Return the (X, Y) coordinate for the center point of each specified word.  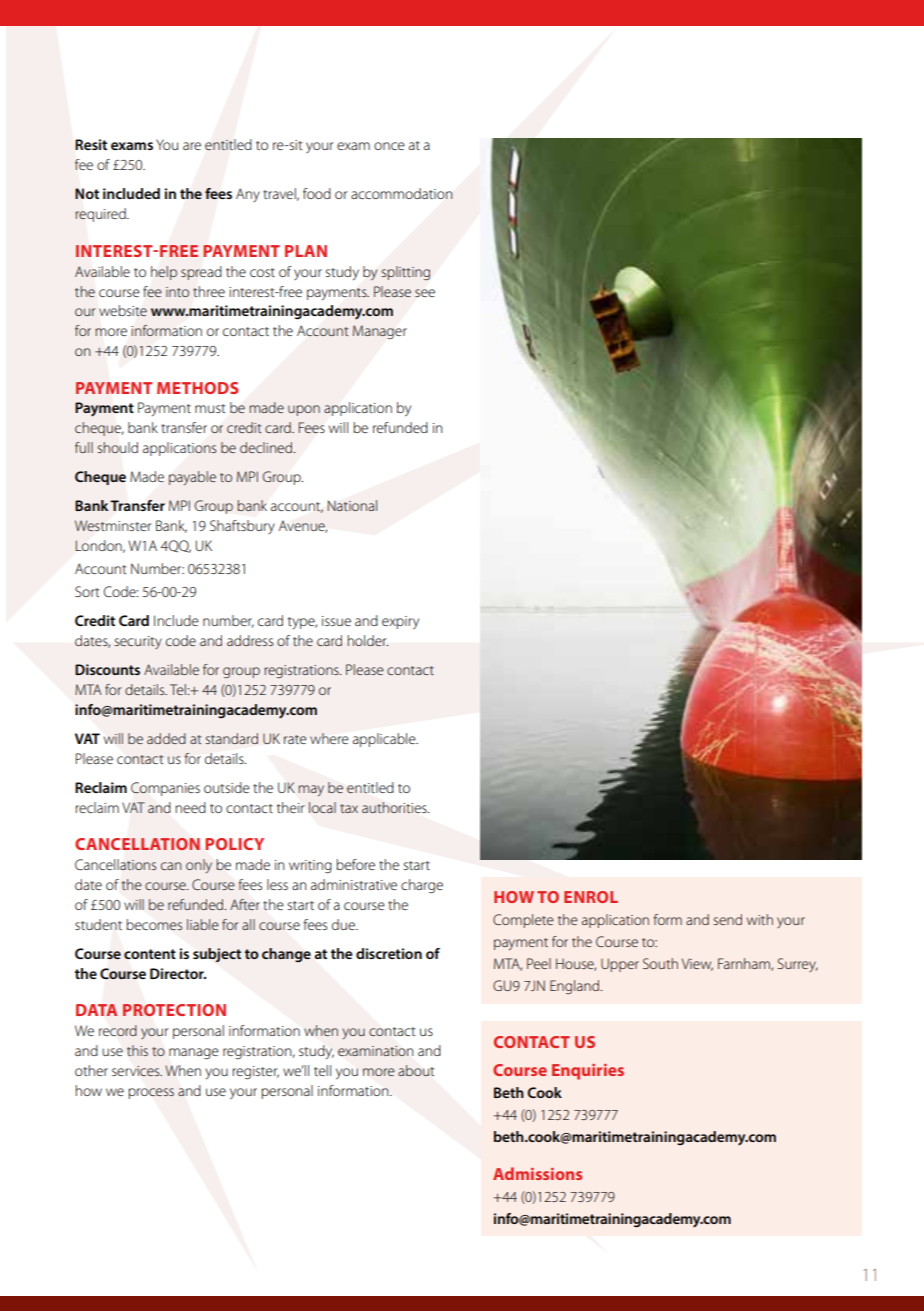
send (728, 919)
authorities (395, 807)
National (352, 505)
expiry (400, 623)
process (151, 1093)
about (416, 1070)
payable (192, 478)
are (192, 146)
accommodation (402, 193)
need (190, 807)
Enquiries (588, 1072)
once (389, 146)
